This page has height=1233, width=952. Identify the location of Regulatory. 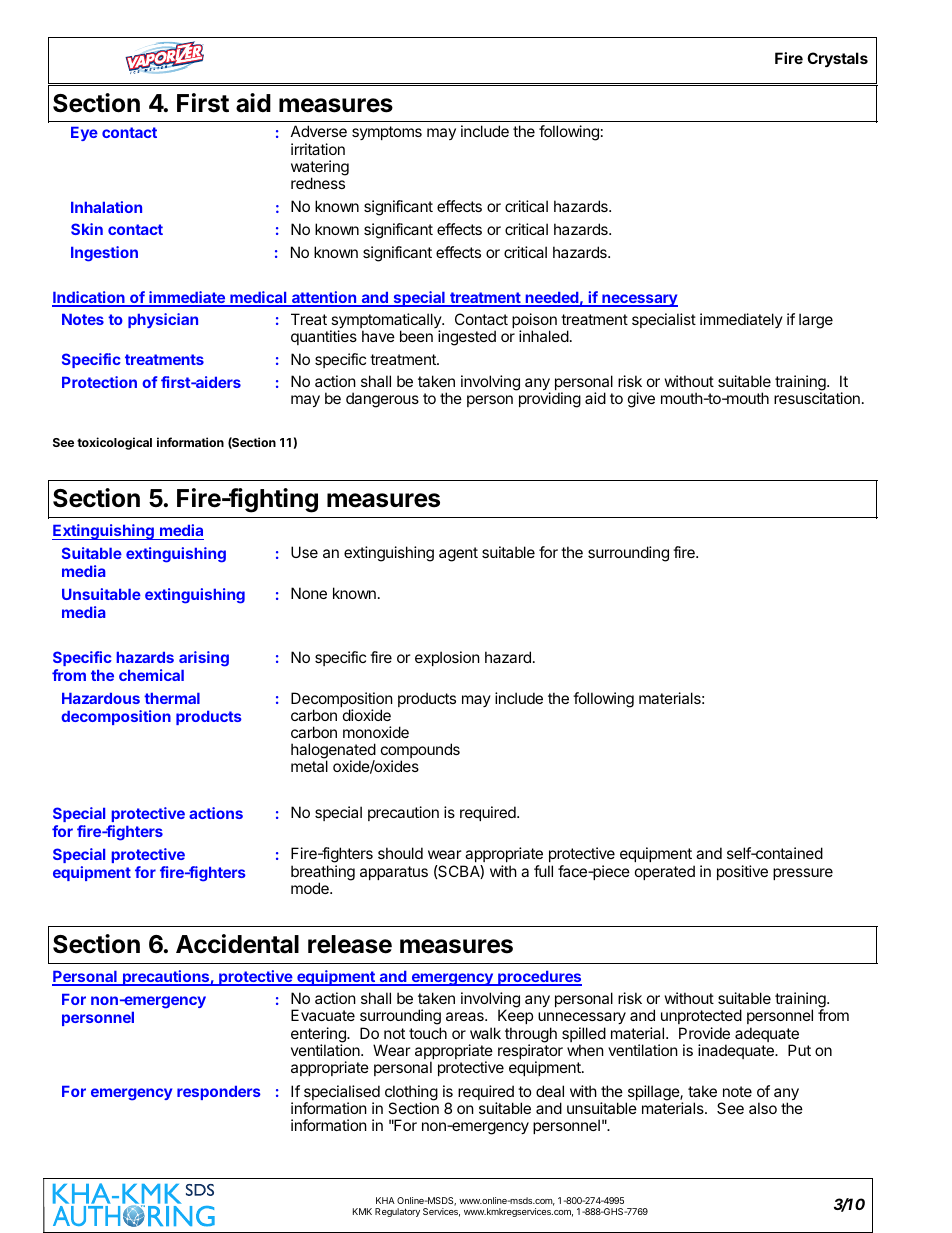
(397, 1212).
